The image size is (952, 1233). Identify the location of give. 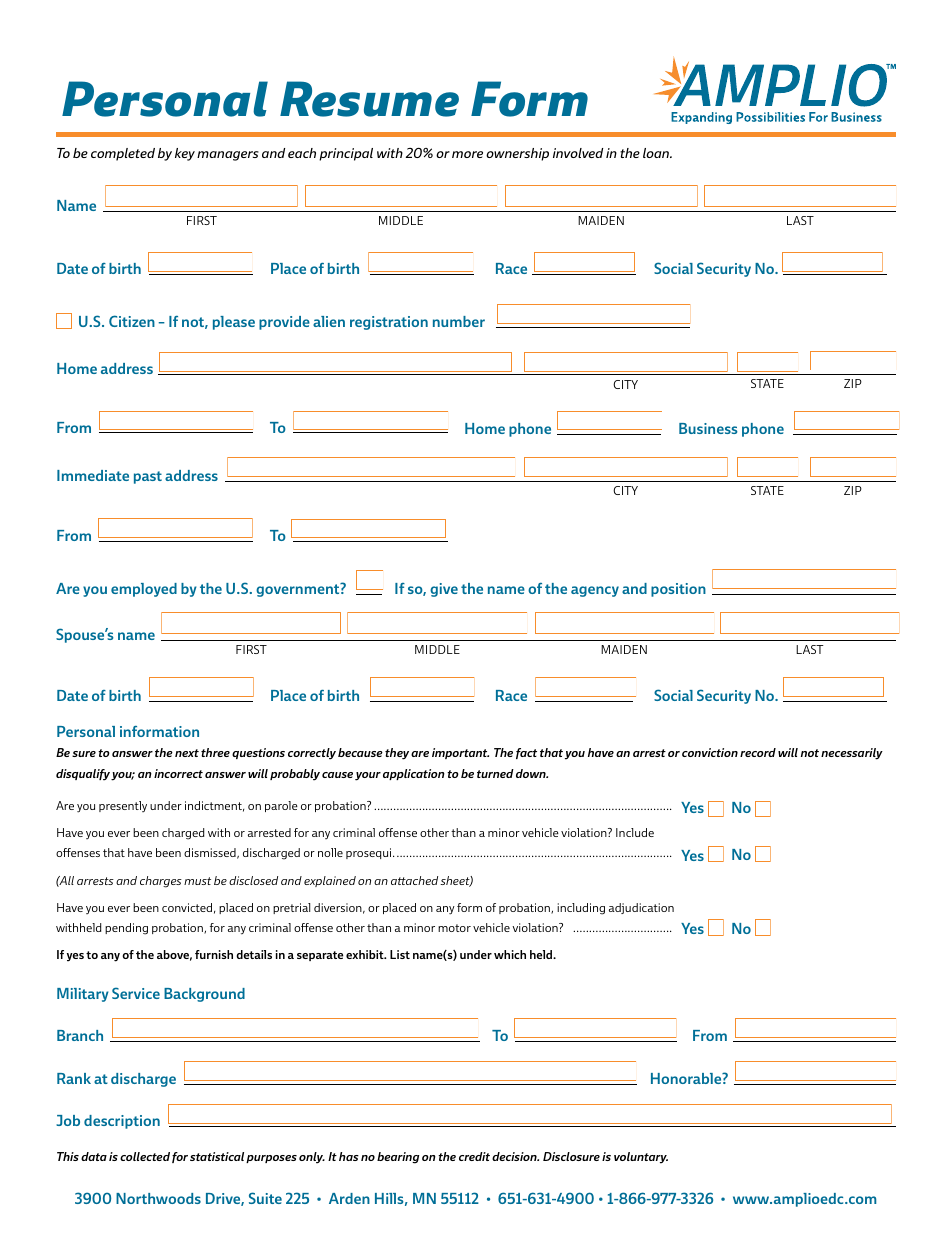
(444, 590).
